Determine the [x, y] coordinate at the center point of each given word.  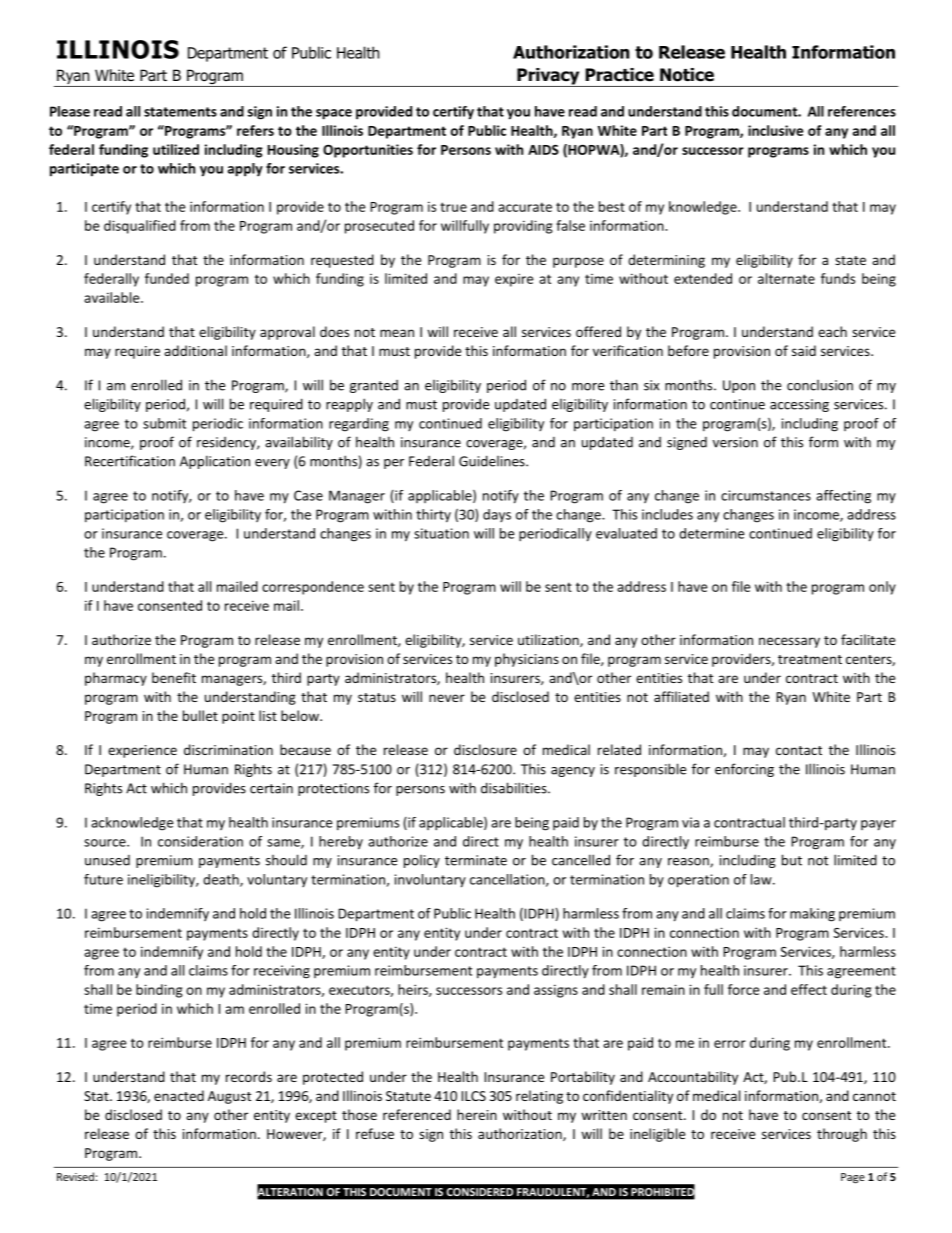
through [842, 1135]
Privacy [548, 77]
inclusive [775, 130]
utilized [176, 149]
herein [477, 1114]
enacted [179, 1095]
